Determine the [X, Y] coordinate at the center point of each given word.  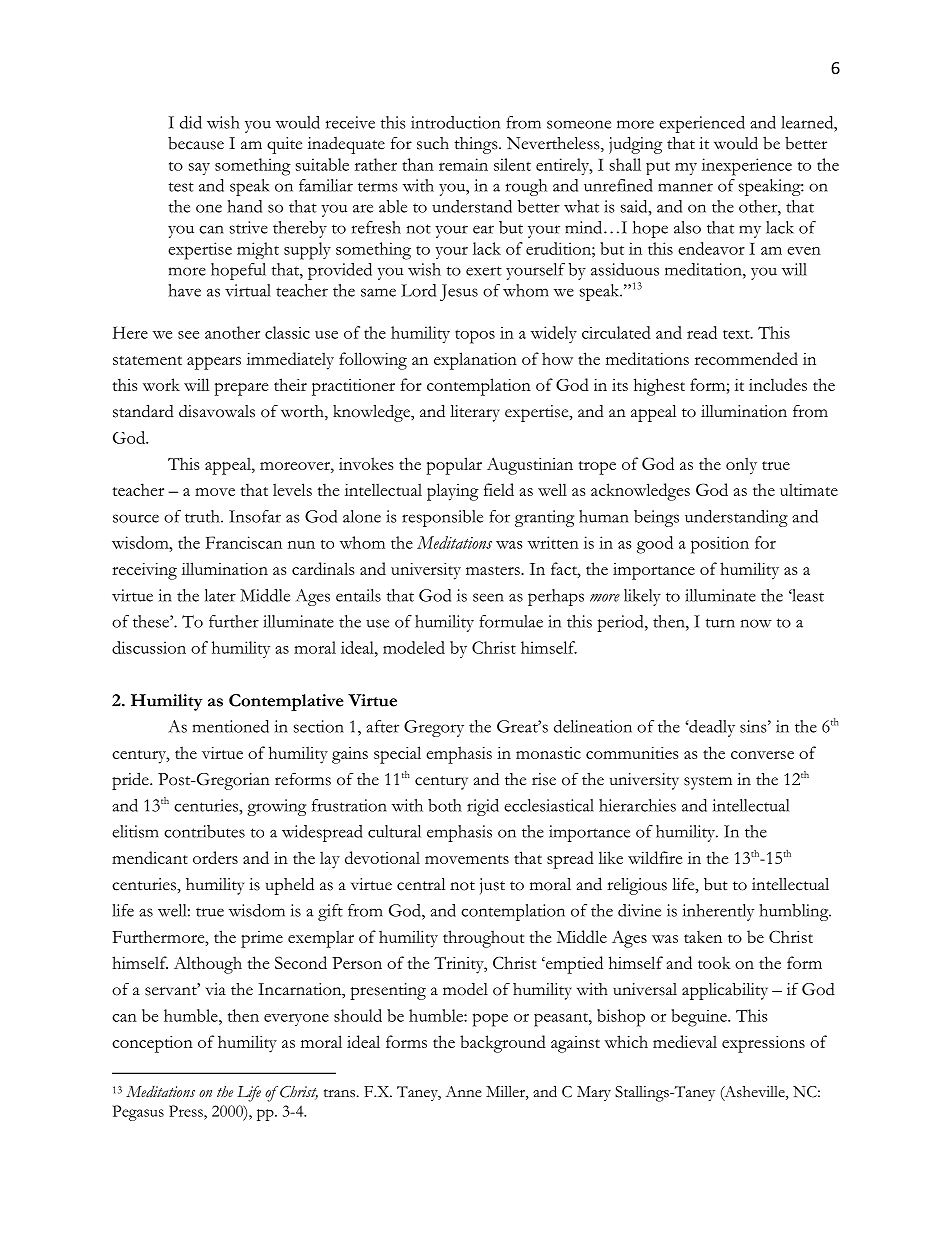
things [477, 145]
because [196, 143]
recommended [746, 358]
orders [215, 857]
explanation [475, 361]
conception [152, 1044]
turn [720, 623]
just [492, 886]
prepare [241, 389]
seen [488, 597]
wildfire [655, 857]
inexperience [747, 167]
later [220, 595]
